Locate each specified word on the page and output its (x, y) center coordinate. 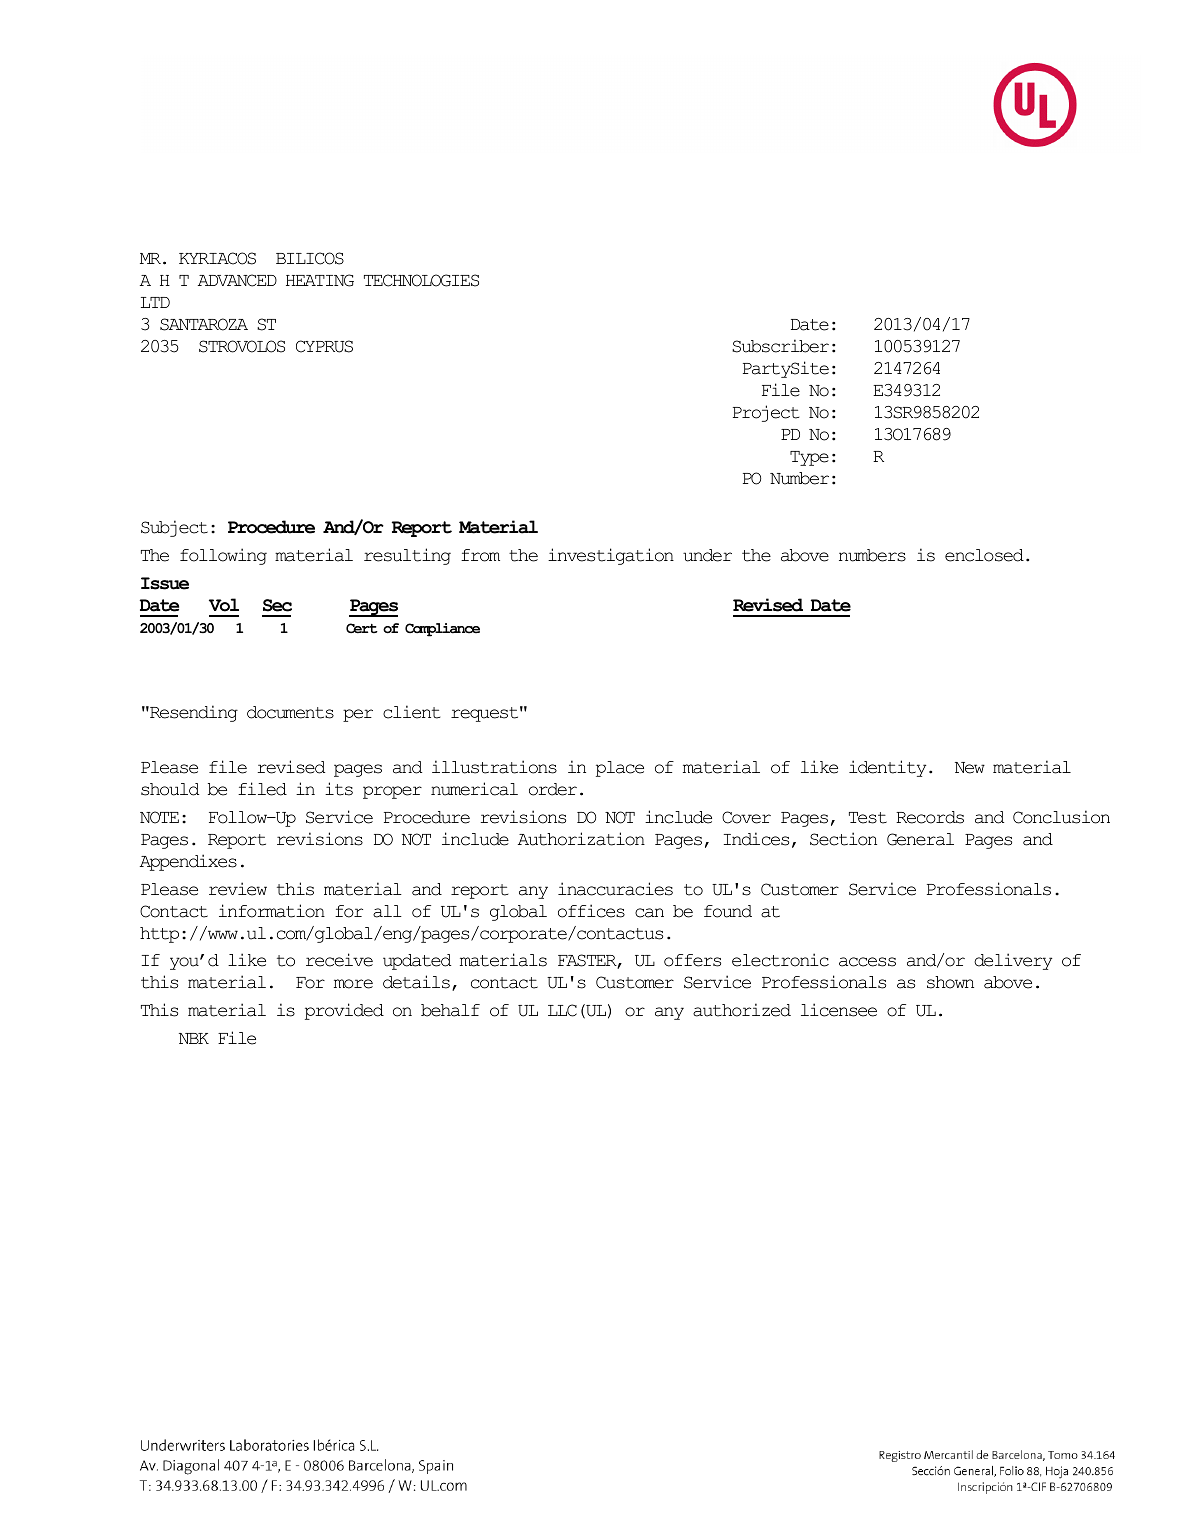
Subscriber (780, 346)
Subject (174, 528)
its (339, 789)
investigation (611, 556)
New (970, 768)
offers (692, 960)
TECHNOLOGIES (421, 280)
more (353, 984)
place (620, 769)
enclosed (984, 555)
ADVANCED (237, 280)
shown (950, 982)
